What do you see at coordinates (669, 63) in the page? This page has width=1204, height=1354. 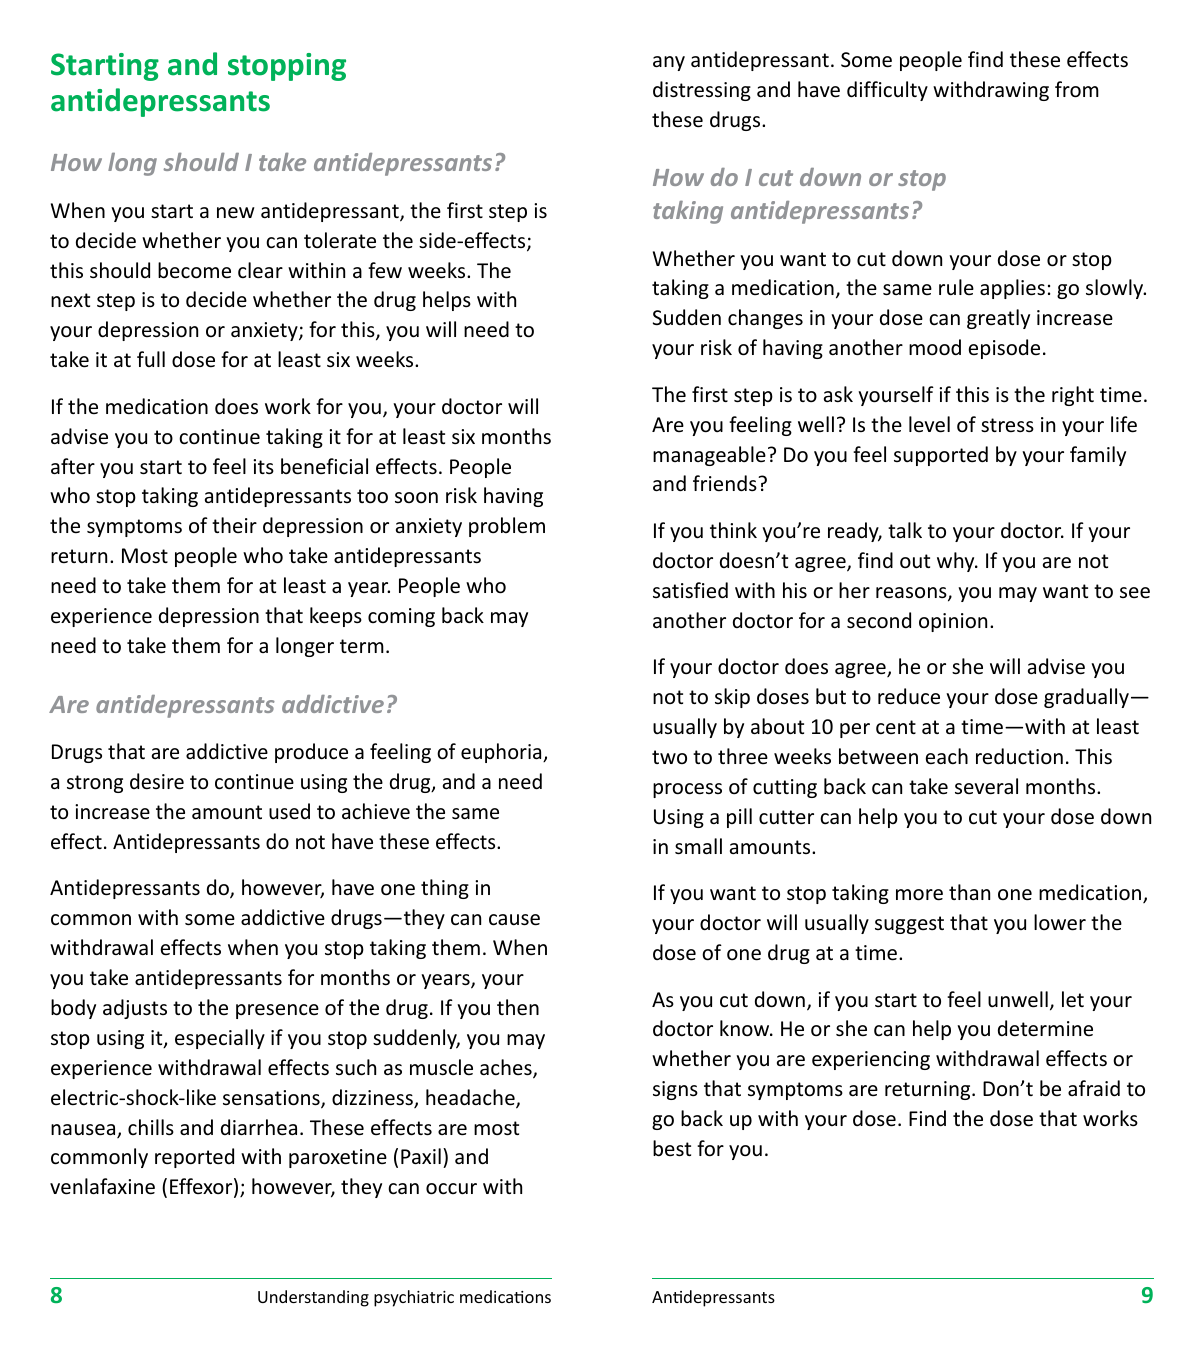 I see `any` at bounding box center [669, 63].
